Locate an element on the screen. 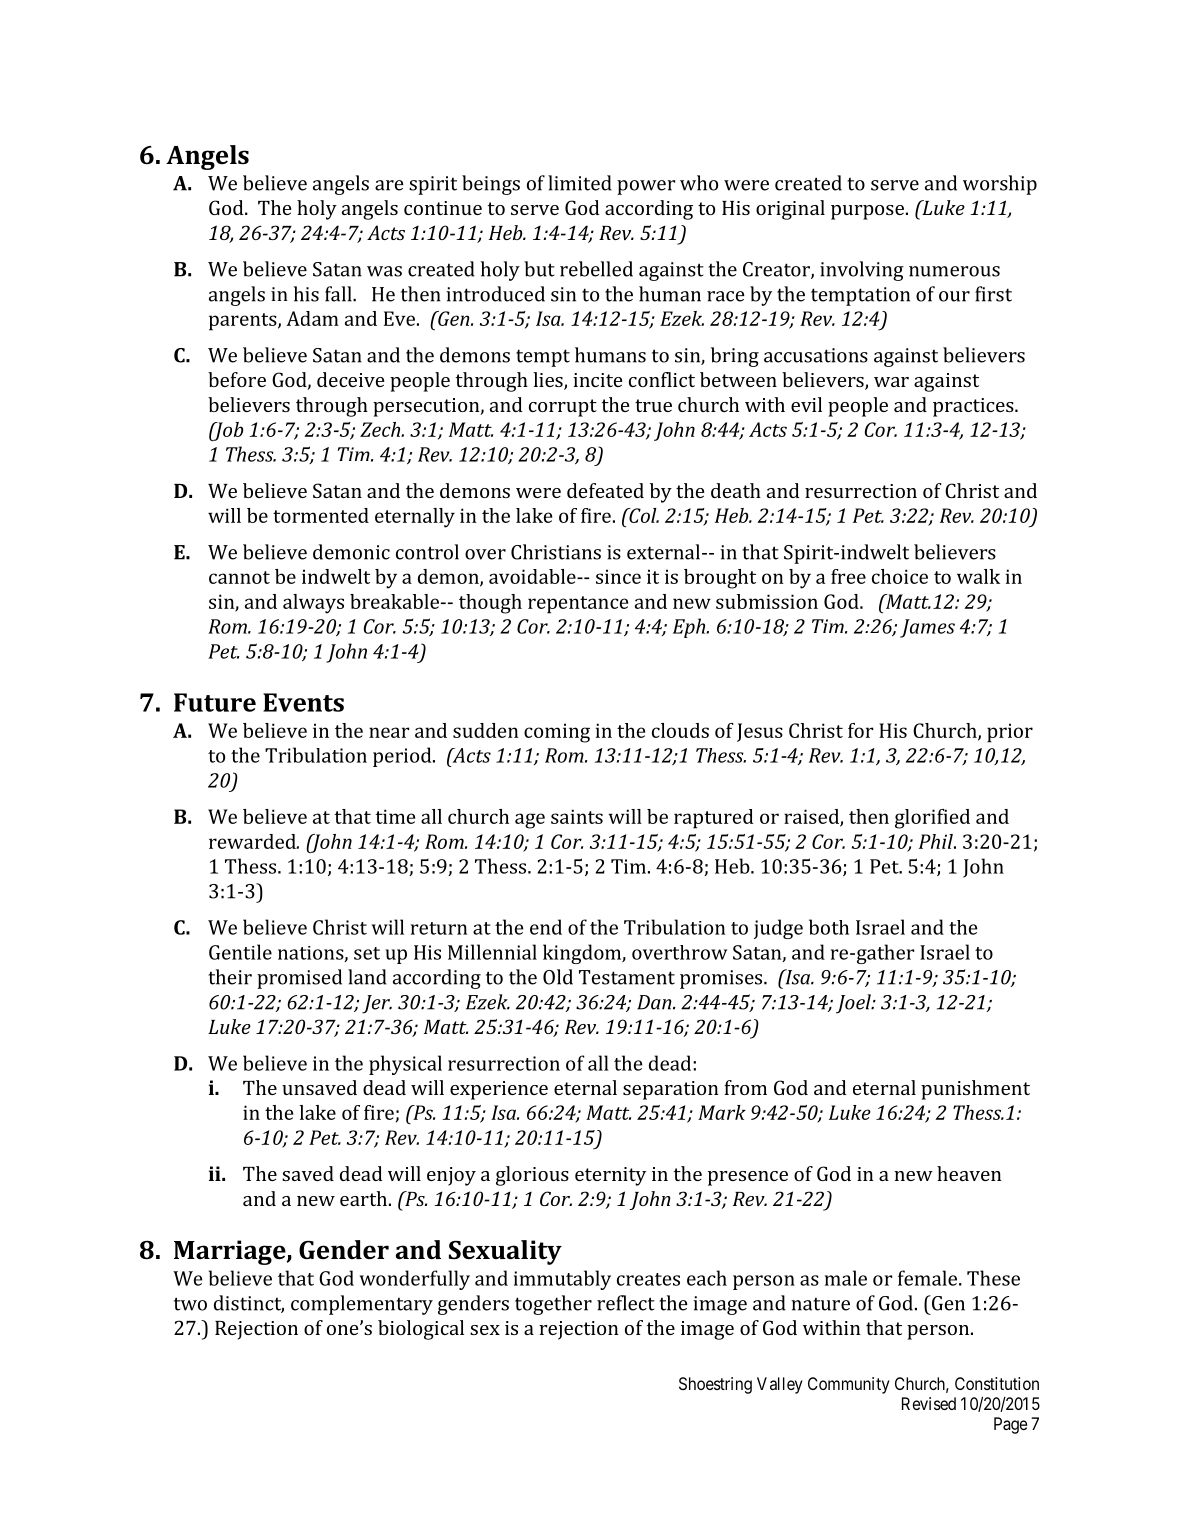  fall is located at coordinates (339, 294).
